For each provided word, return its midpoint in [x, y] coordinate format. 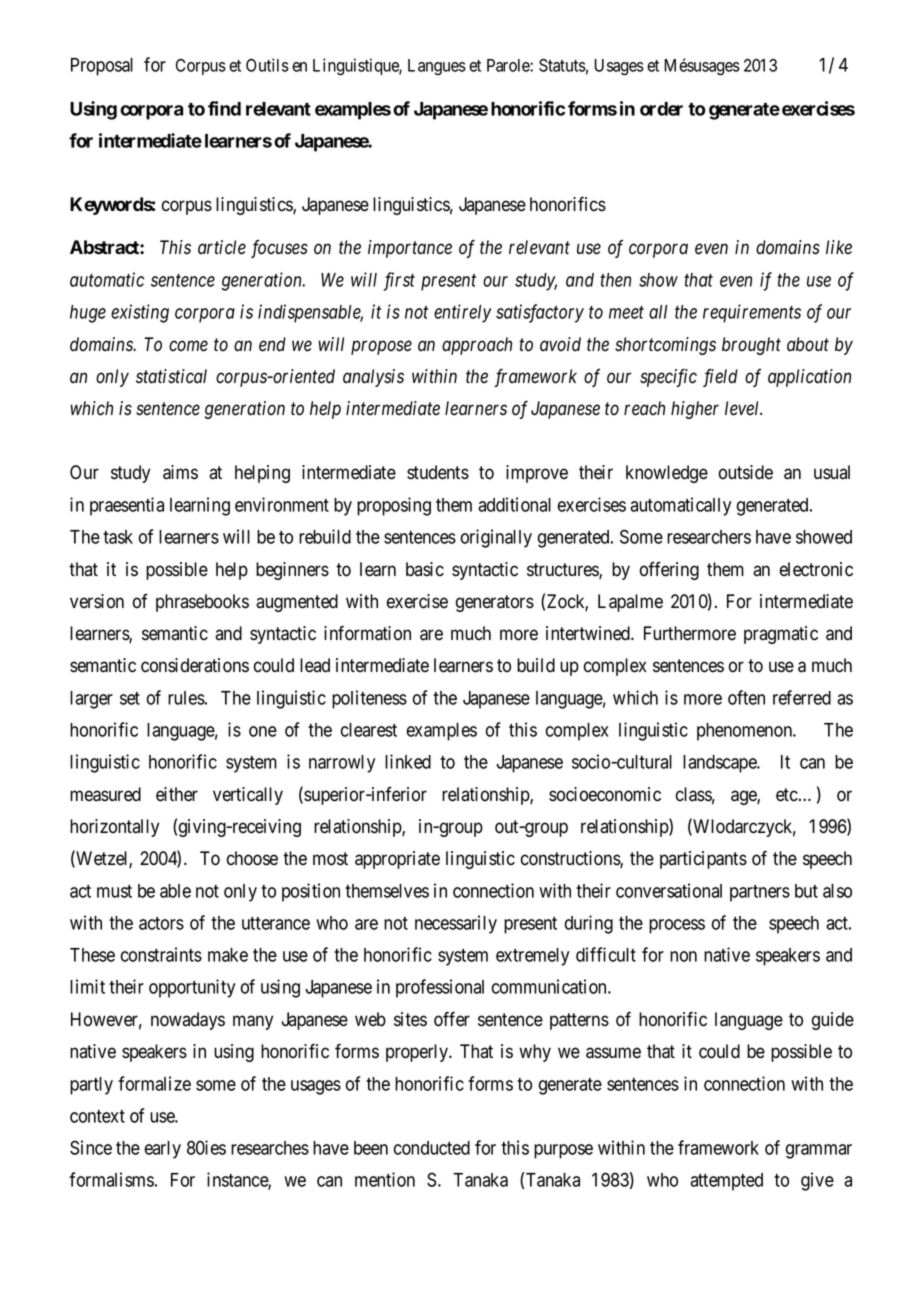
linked [408, 761]
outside [746, 472]
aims [180, 472]
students [438, 472]
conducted [432, 1148]
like [839, 247]
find [224, 108]
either [177, 794]
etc [787, 795]
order [661, 109]
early [162, 1150]
